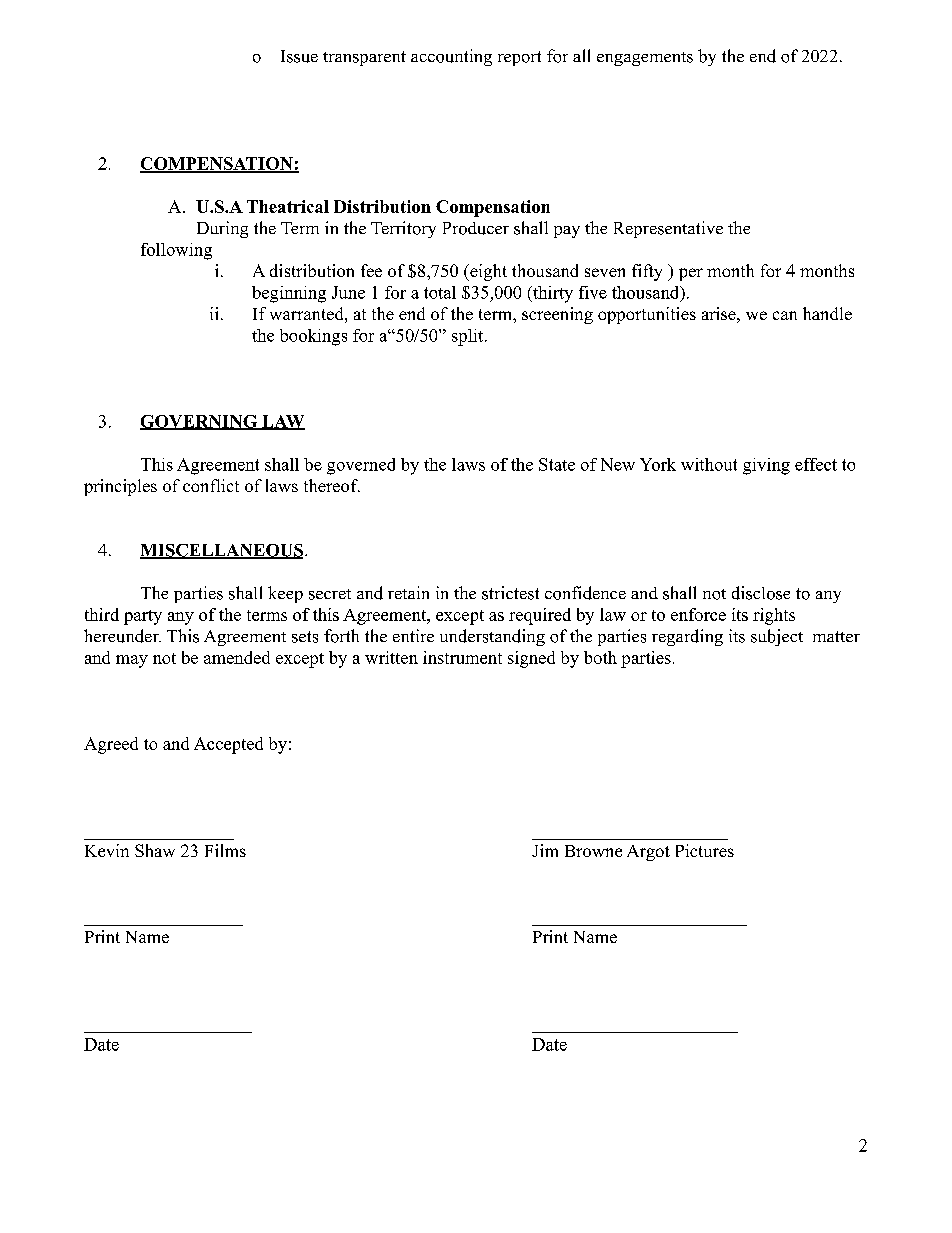  What do you see at coordinates (199, 422) in the screenshot?
I see `GOVERNING` at bounding box center [199, 422].
